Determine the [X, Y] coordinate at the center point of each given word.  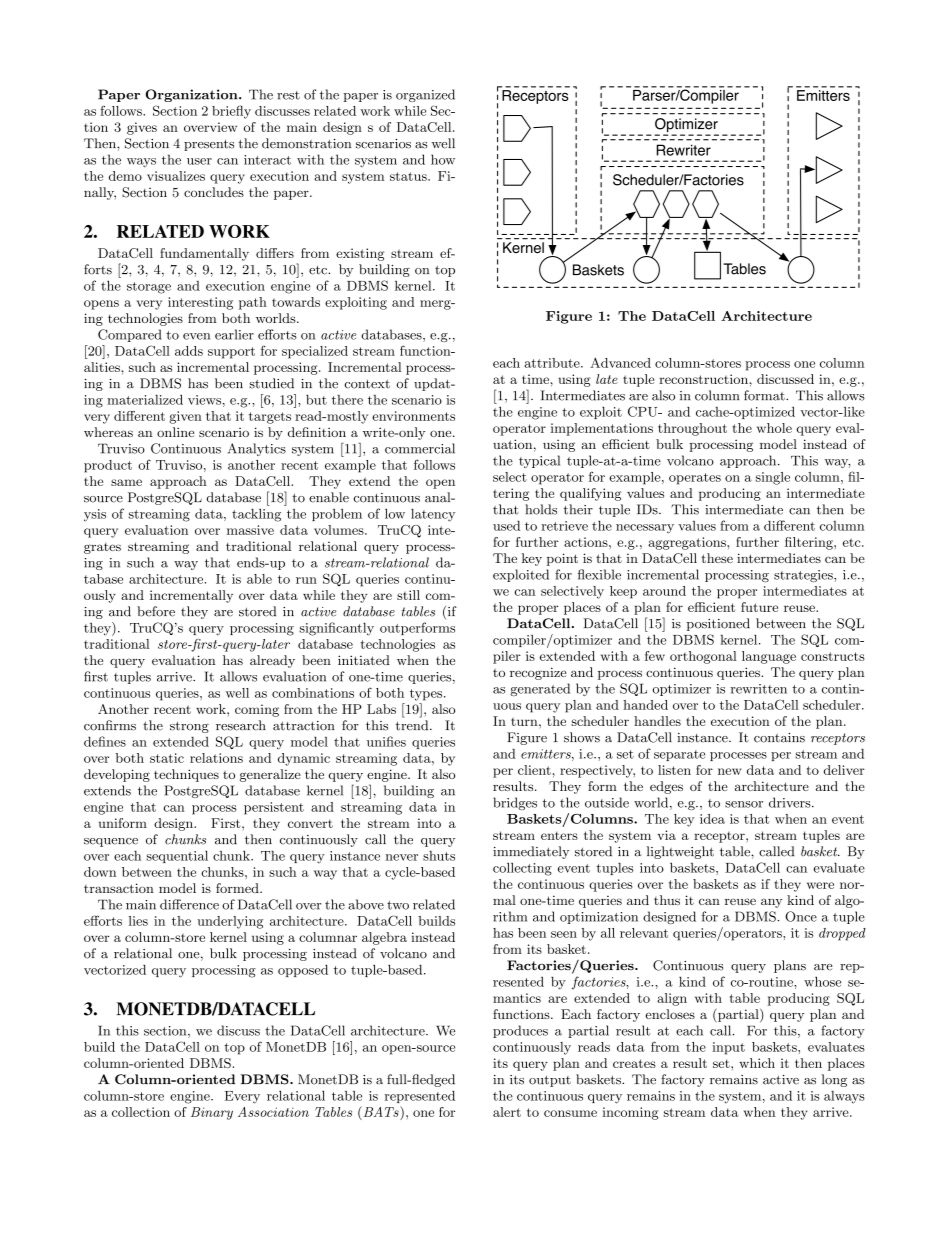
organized [425, 95]
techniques [186, 775]
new [729, 771]
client [534, 770]
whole [774, 428]
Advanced [620, 362]
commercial [420, 448]
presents [209, 145]
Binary [212, 1113]
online [175, 432]
